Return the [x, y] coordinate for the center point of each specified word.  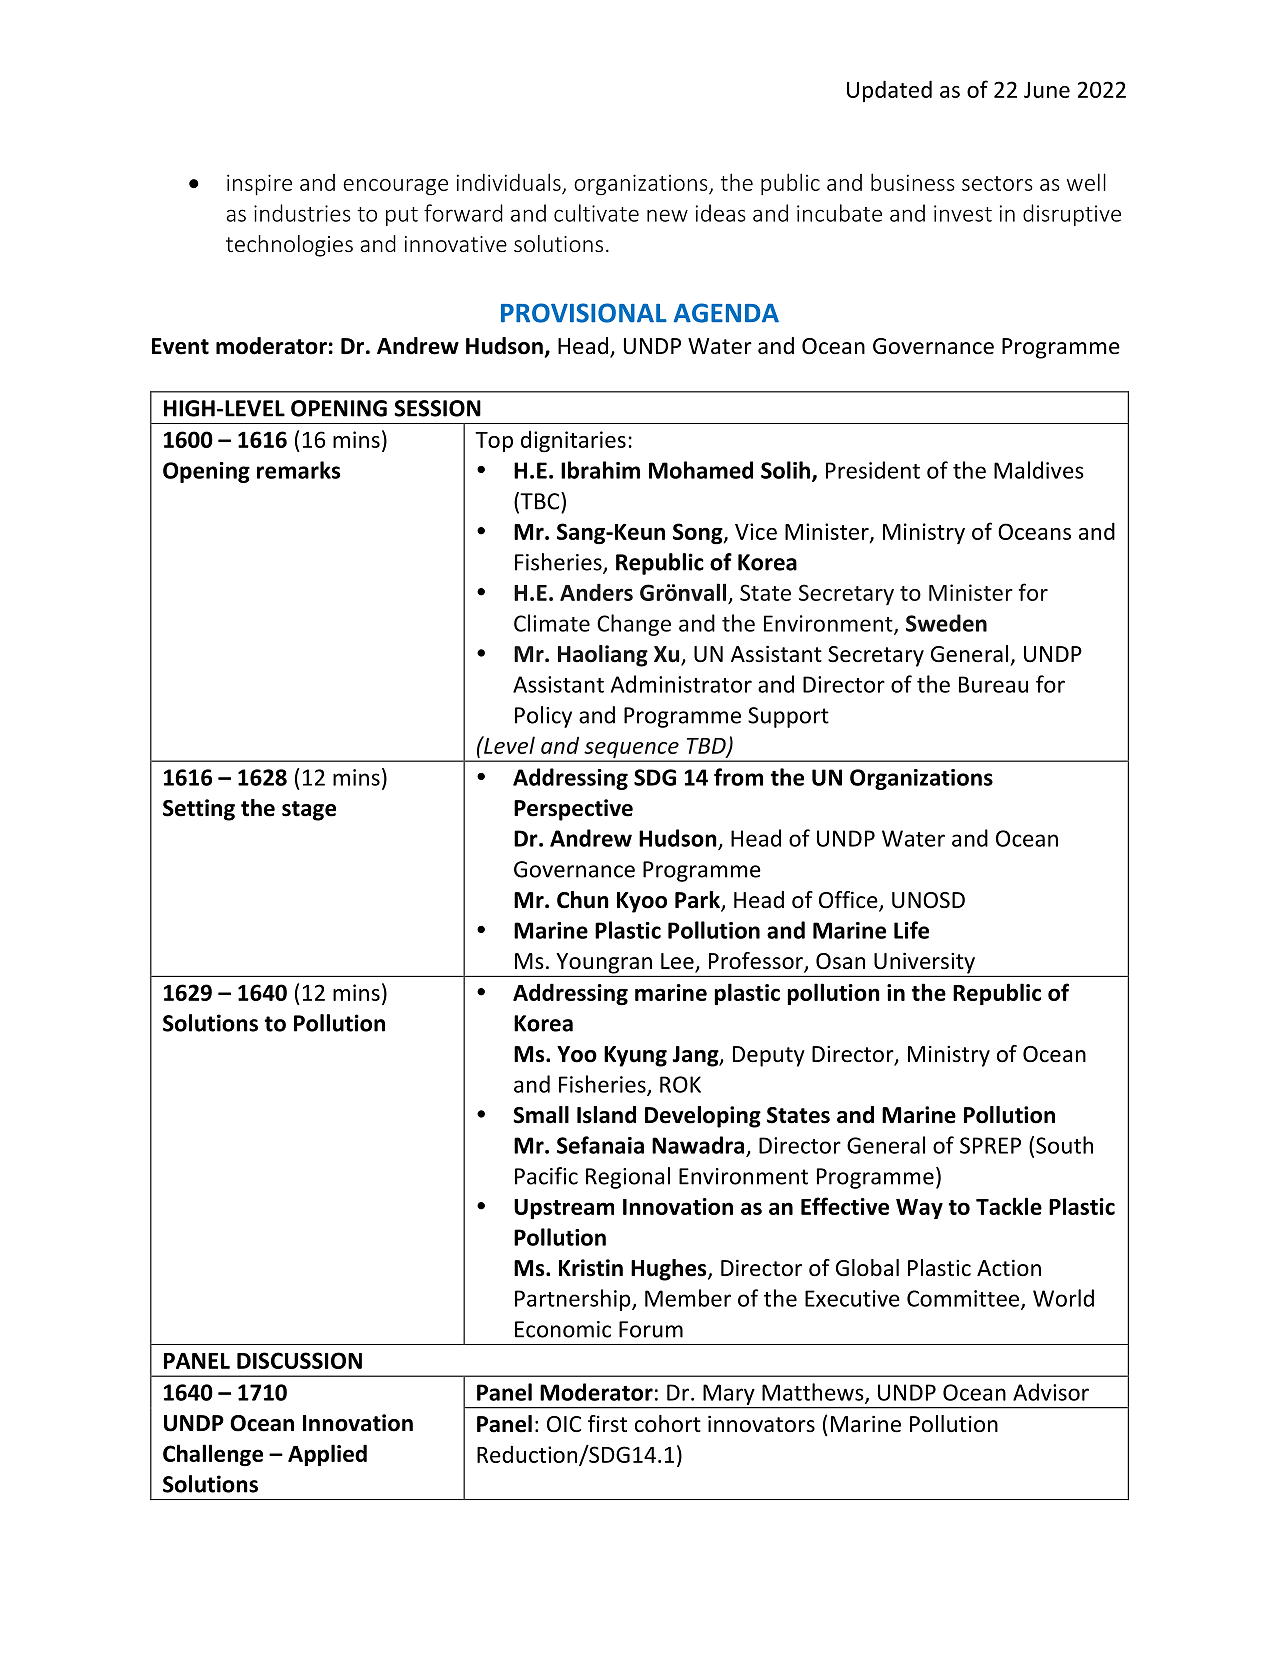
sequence [631, 751]
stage [309, 811]
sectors [997, 183]
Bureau [993, 684]
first [607, 1424]
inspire [259, 185]
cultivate [596, 213]
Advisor [1051, 1392]
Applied [327, 1455]
